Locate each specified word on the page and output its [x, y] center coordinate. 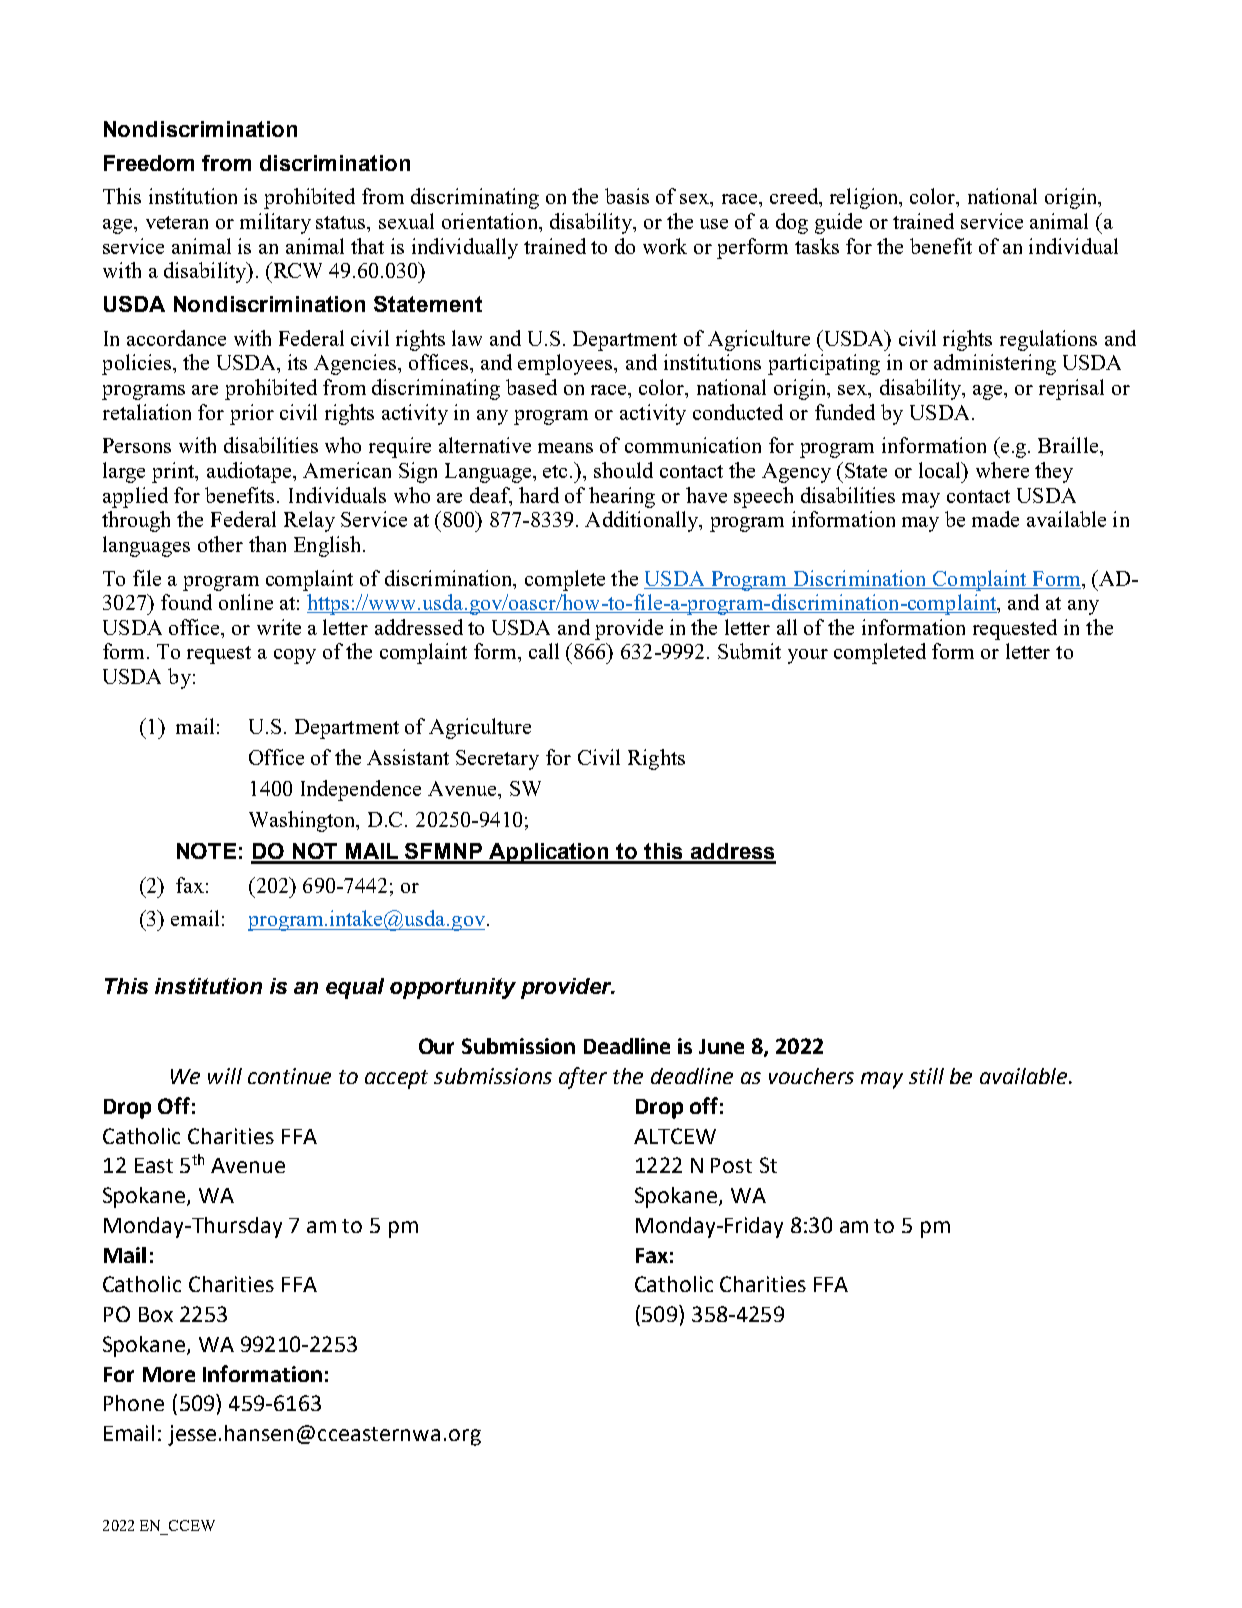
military [275, 223]
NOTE [206, 851]
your [808, 656]
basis [627, 196]
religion [865, 198]
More [169, 1374]
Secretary [497, 760]
